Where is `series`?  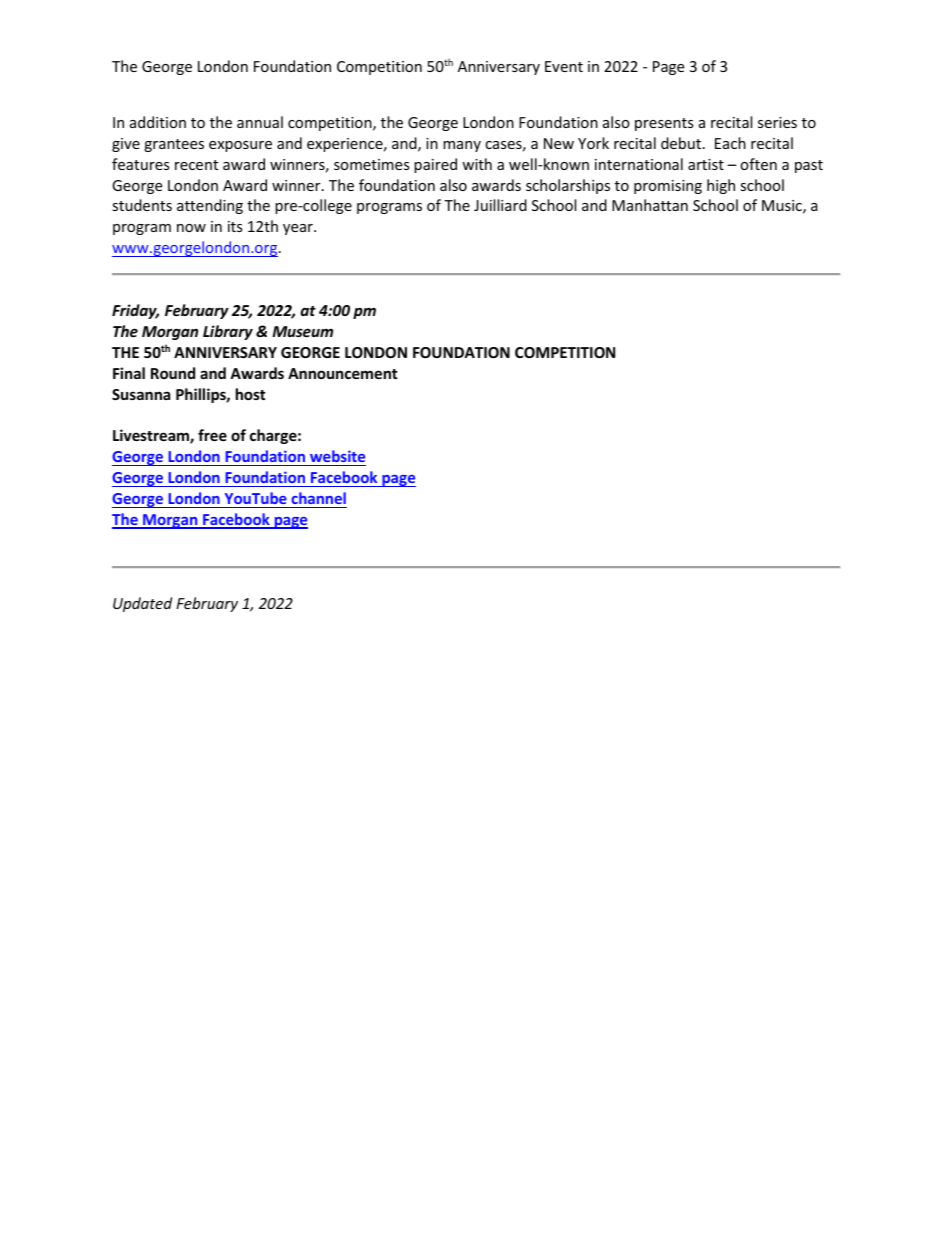
series is located at coordinates (777, 122).
